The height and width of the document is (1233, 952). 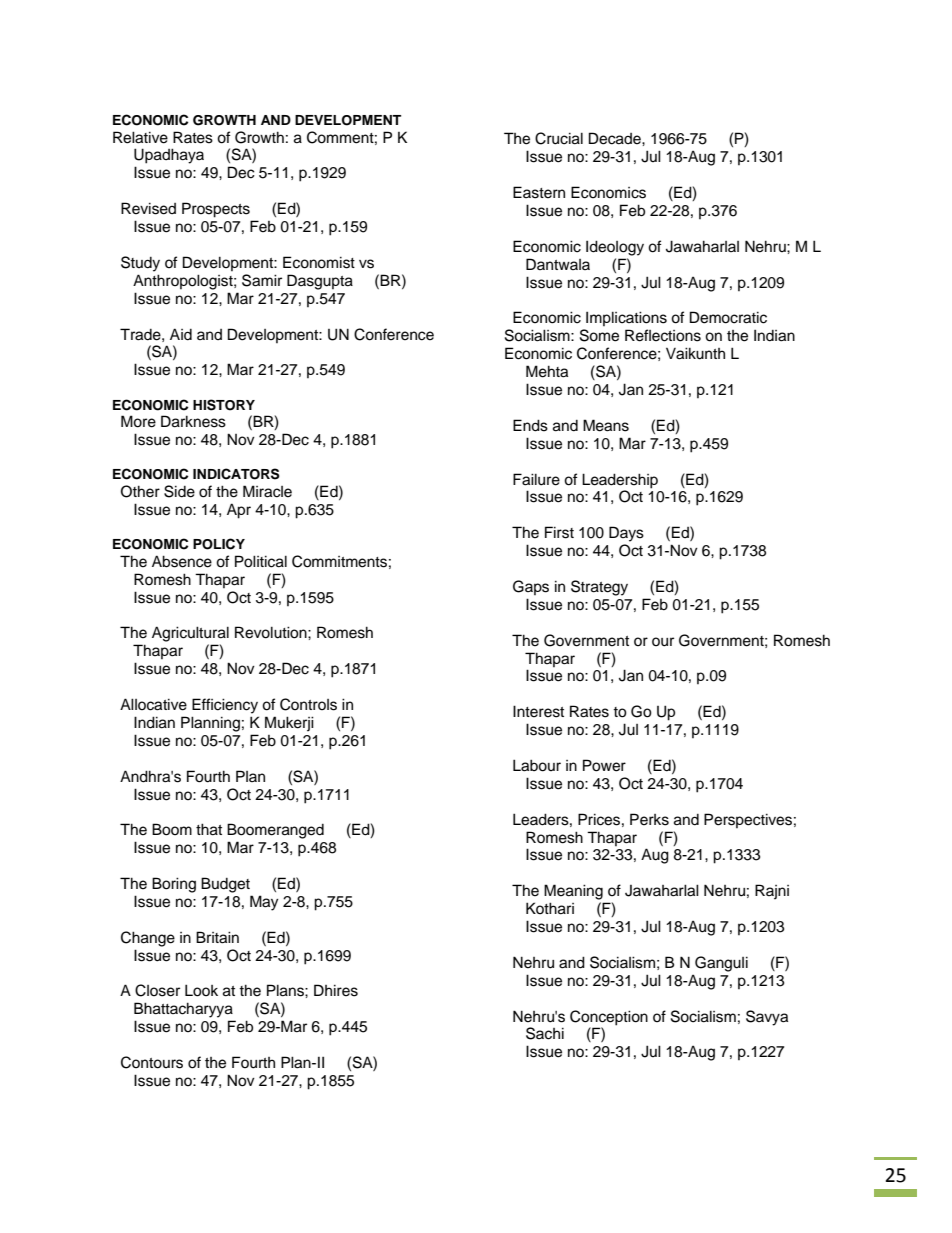 What do you see at coordinates (216, 210) in the document?
I see `Prospects` at bounding box center [216, 210].
